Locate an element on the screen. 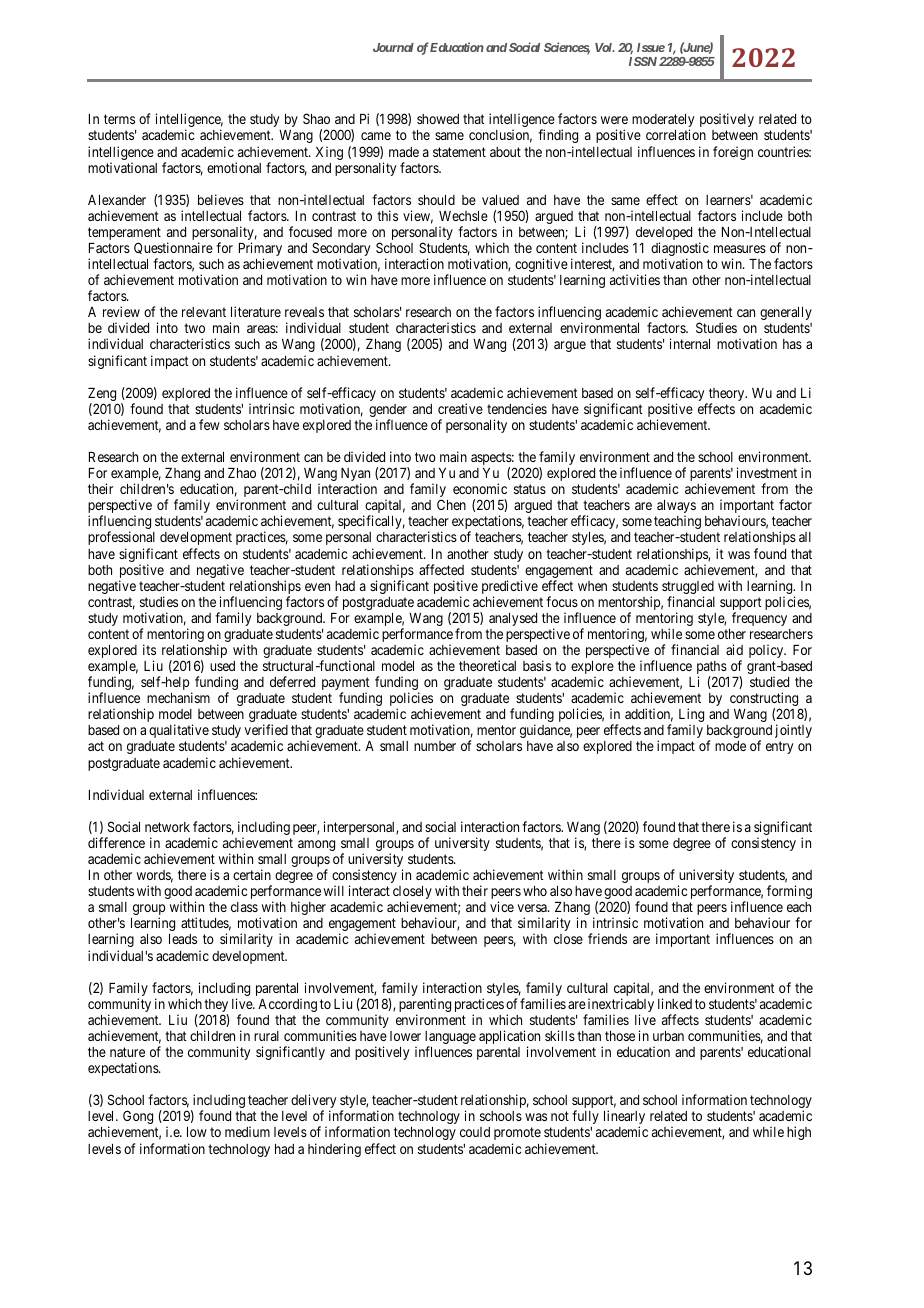  forming is located at coordinates (789, 892).
